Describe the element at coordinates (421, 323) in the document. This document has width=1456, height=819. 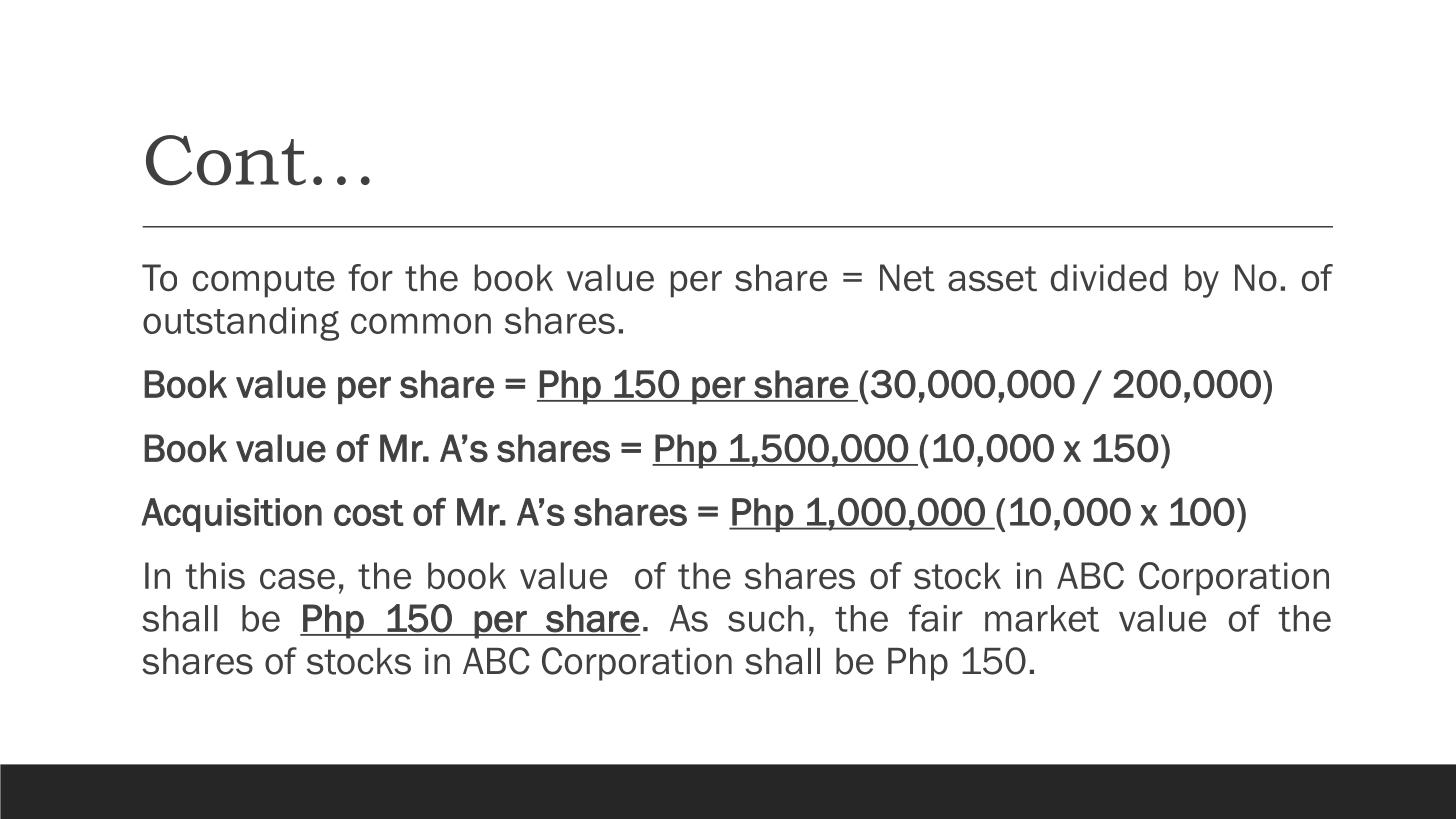
I see `common` at that location.
